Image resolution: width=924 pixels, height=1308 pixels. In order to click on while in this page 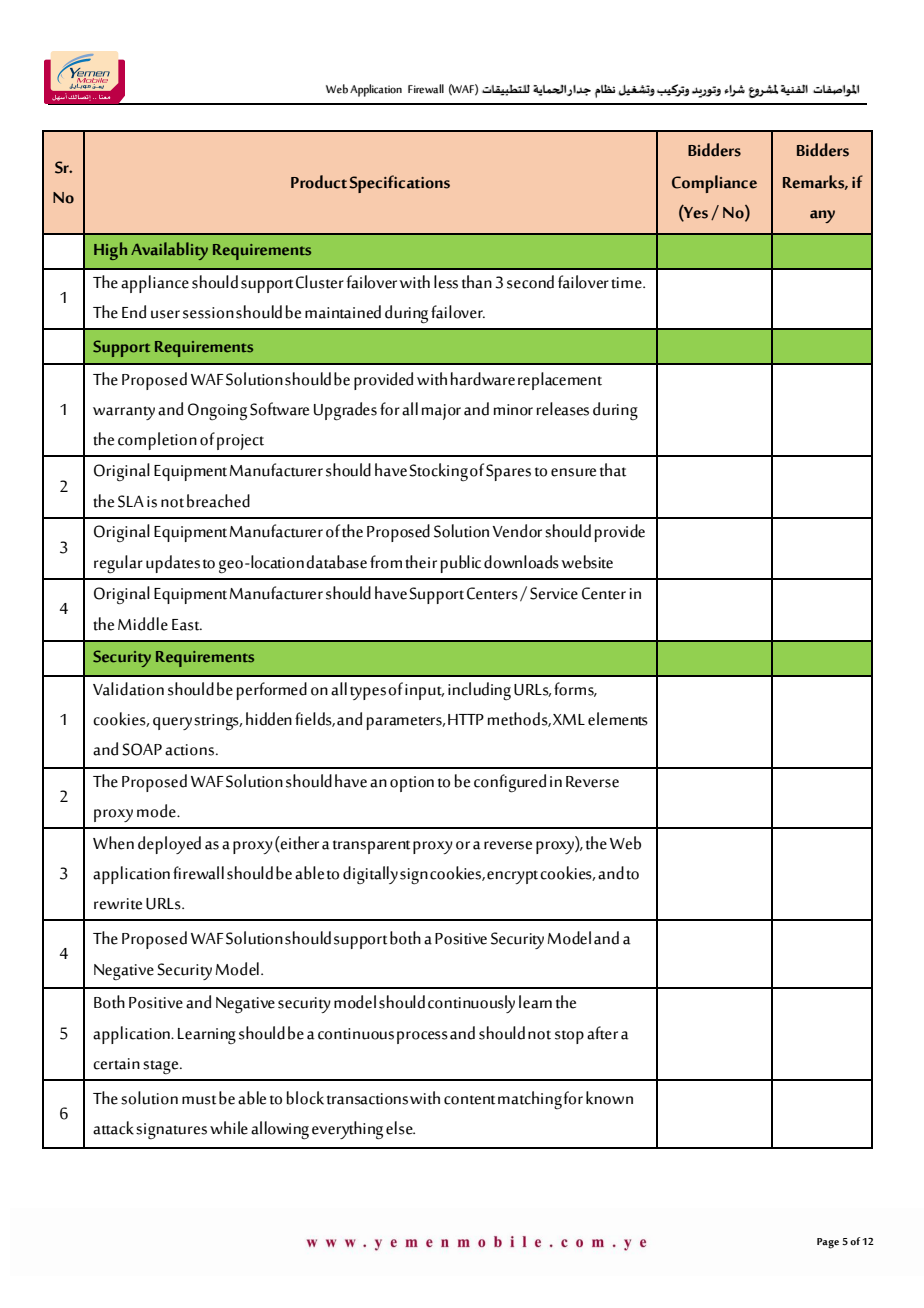, I will do `click(229, 1128)`.
